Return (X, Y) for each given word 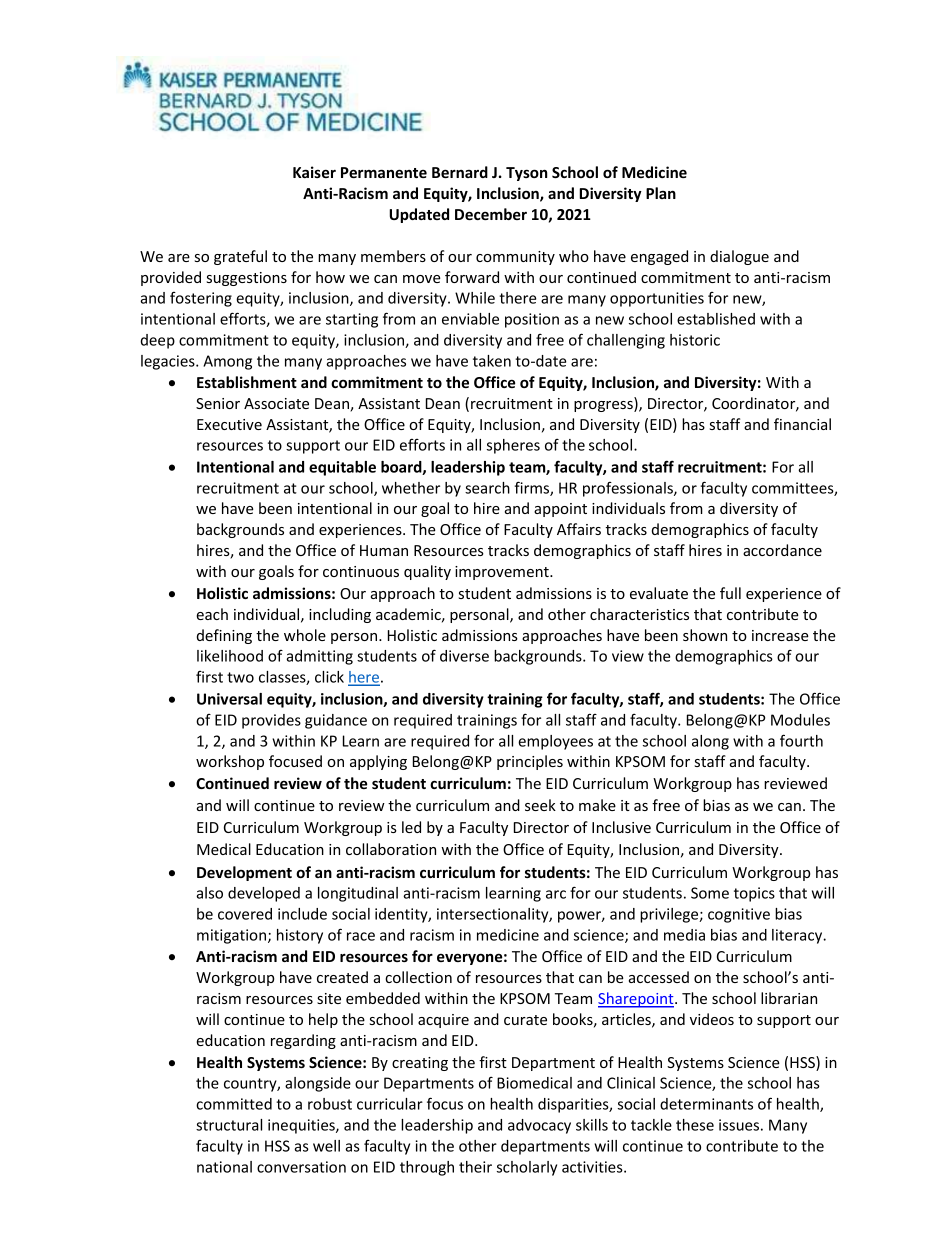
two (240, 677)
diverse (464, 656)
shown (705, 635)
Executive (229, 424)
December (491, 214)
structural (229, 1125)
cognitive (739, 915)
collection (418, 977)
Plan (661, 193)
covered (245, 914)
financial (802, 424)
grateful (240, 257)
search (487, 488)
